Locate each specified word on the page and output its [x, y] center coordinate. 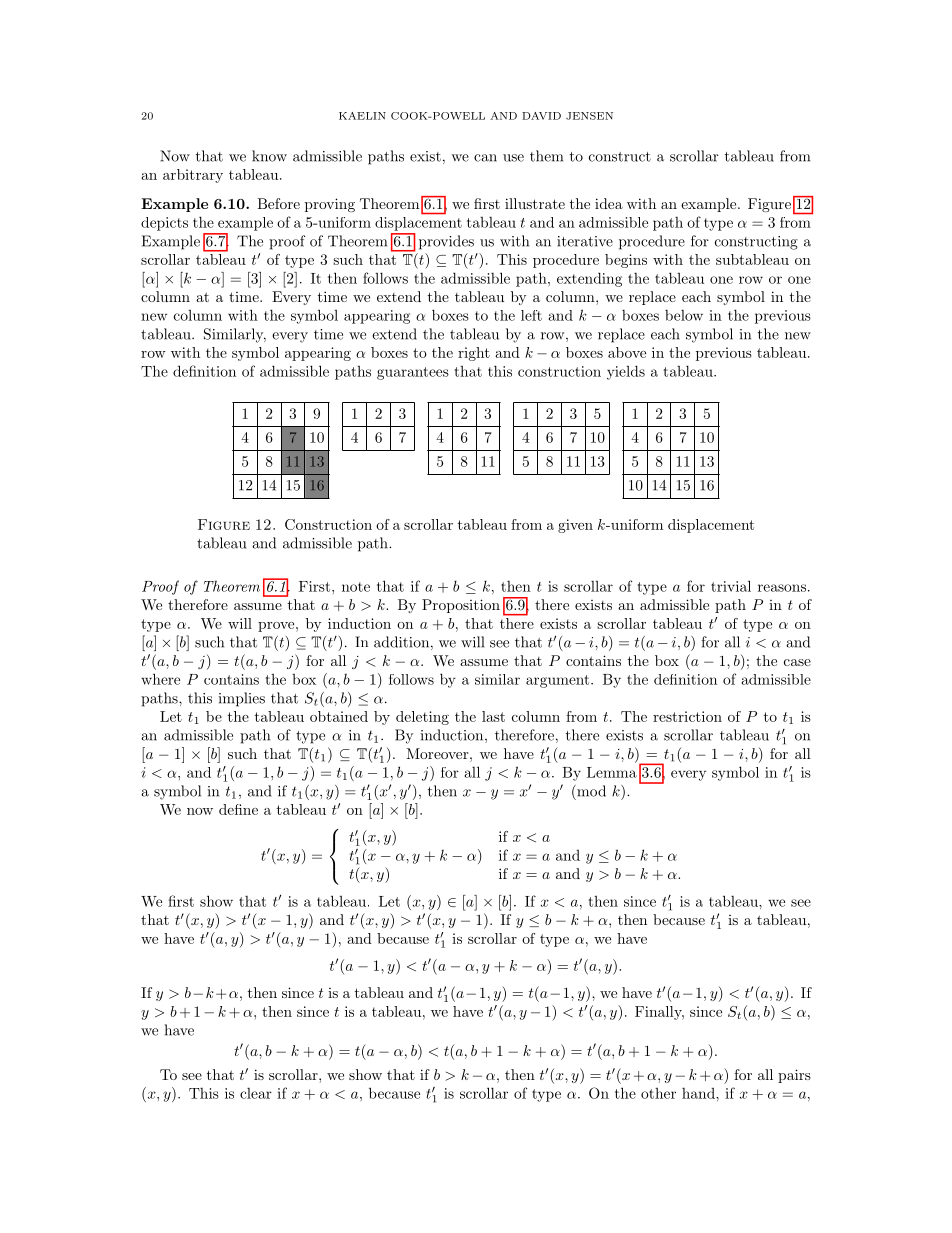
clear [256, 1093]
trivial [731, 586]
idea [609, 203]
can [485, 158]
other [658, 1093]
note [356, 587]
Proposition [461, 606]
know [269, 156]
